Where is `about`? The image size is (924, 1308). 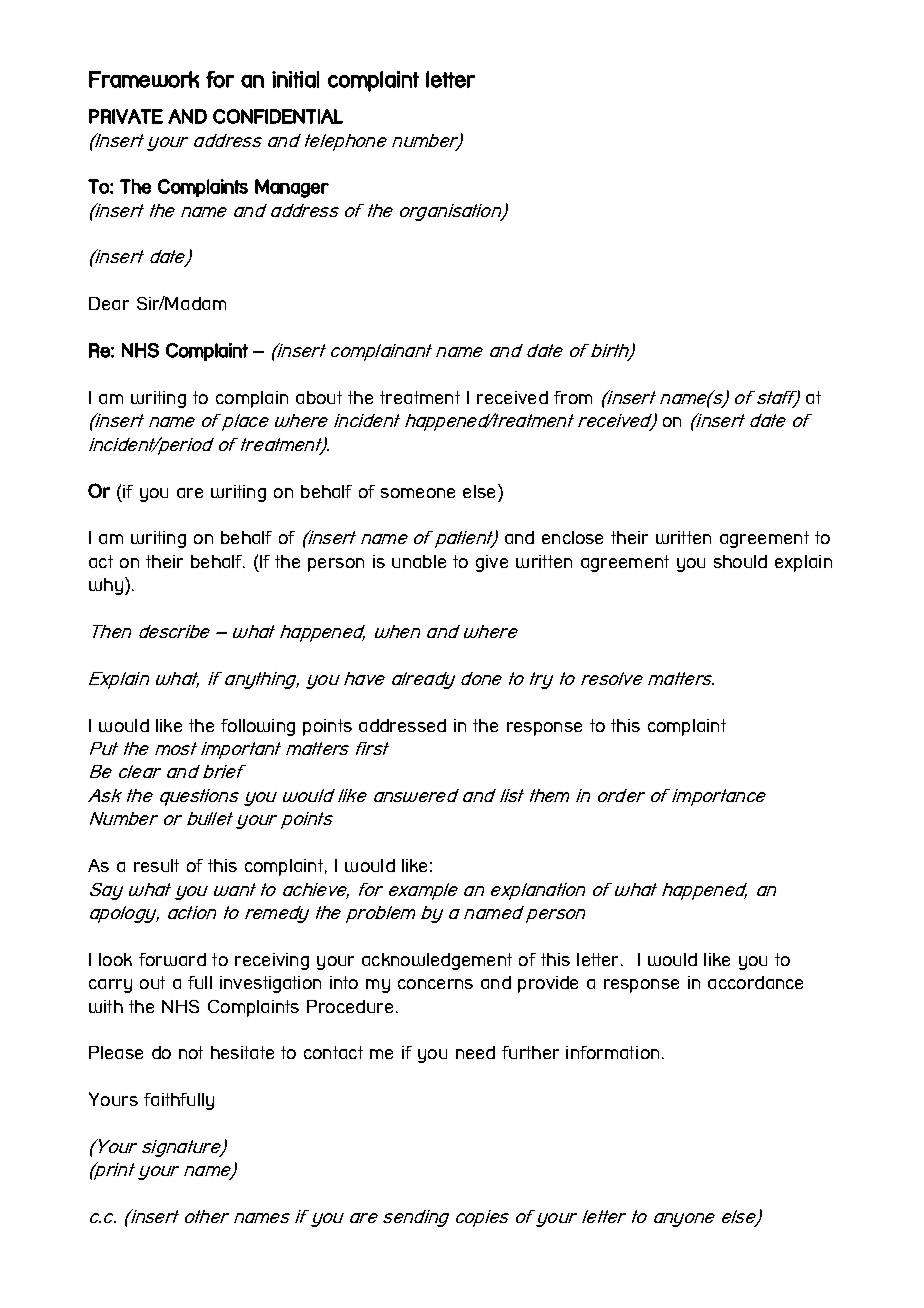
about is located at coordinates (319, 397).
